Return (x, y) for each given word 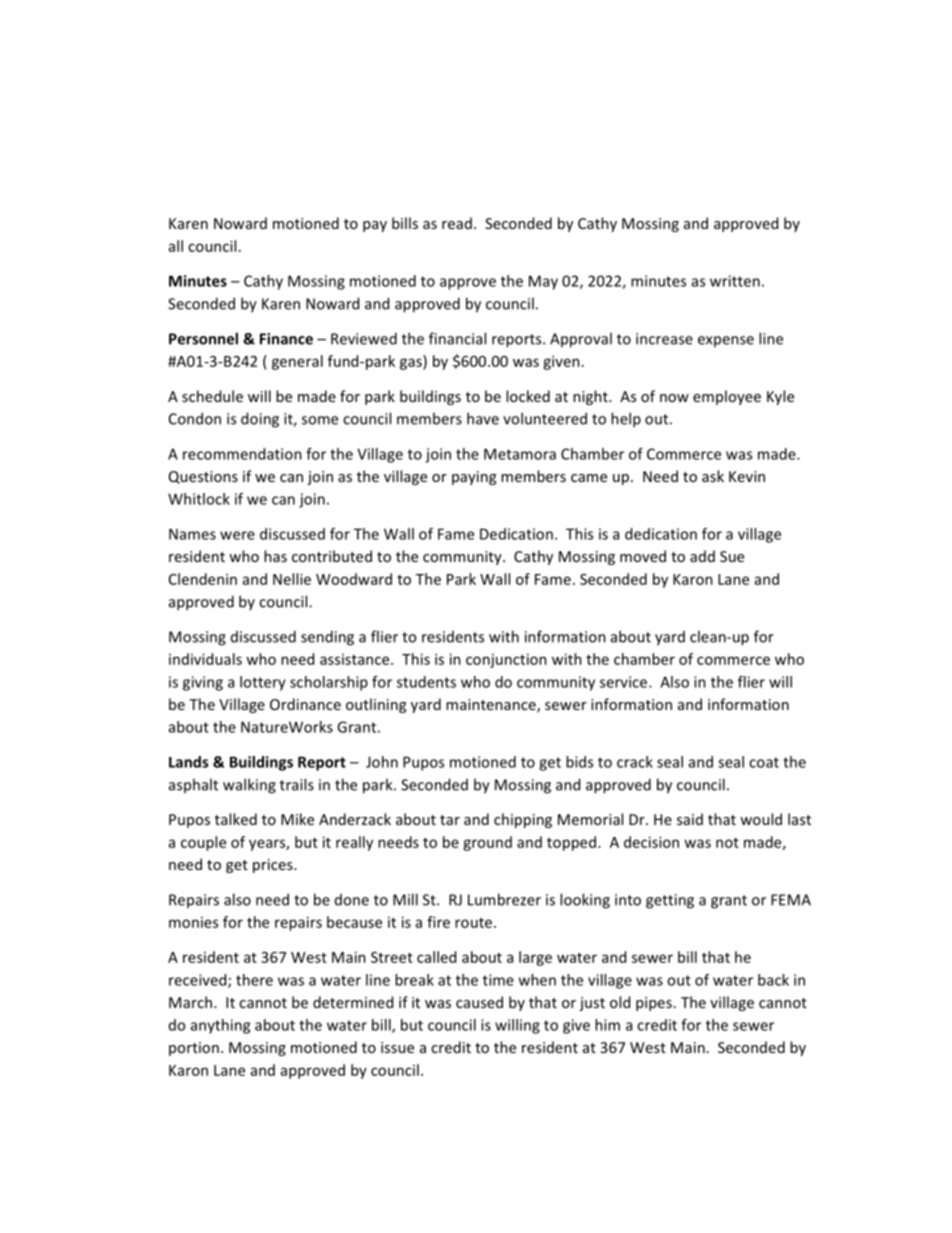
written (735, 281)
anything (220, 1026)
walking (249, 786)
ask (713, 476)
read (457, 223)
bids (579, 762)
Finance (286, 339)
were (237, 535)
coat (764, 762)
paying (474, 478)
